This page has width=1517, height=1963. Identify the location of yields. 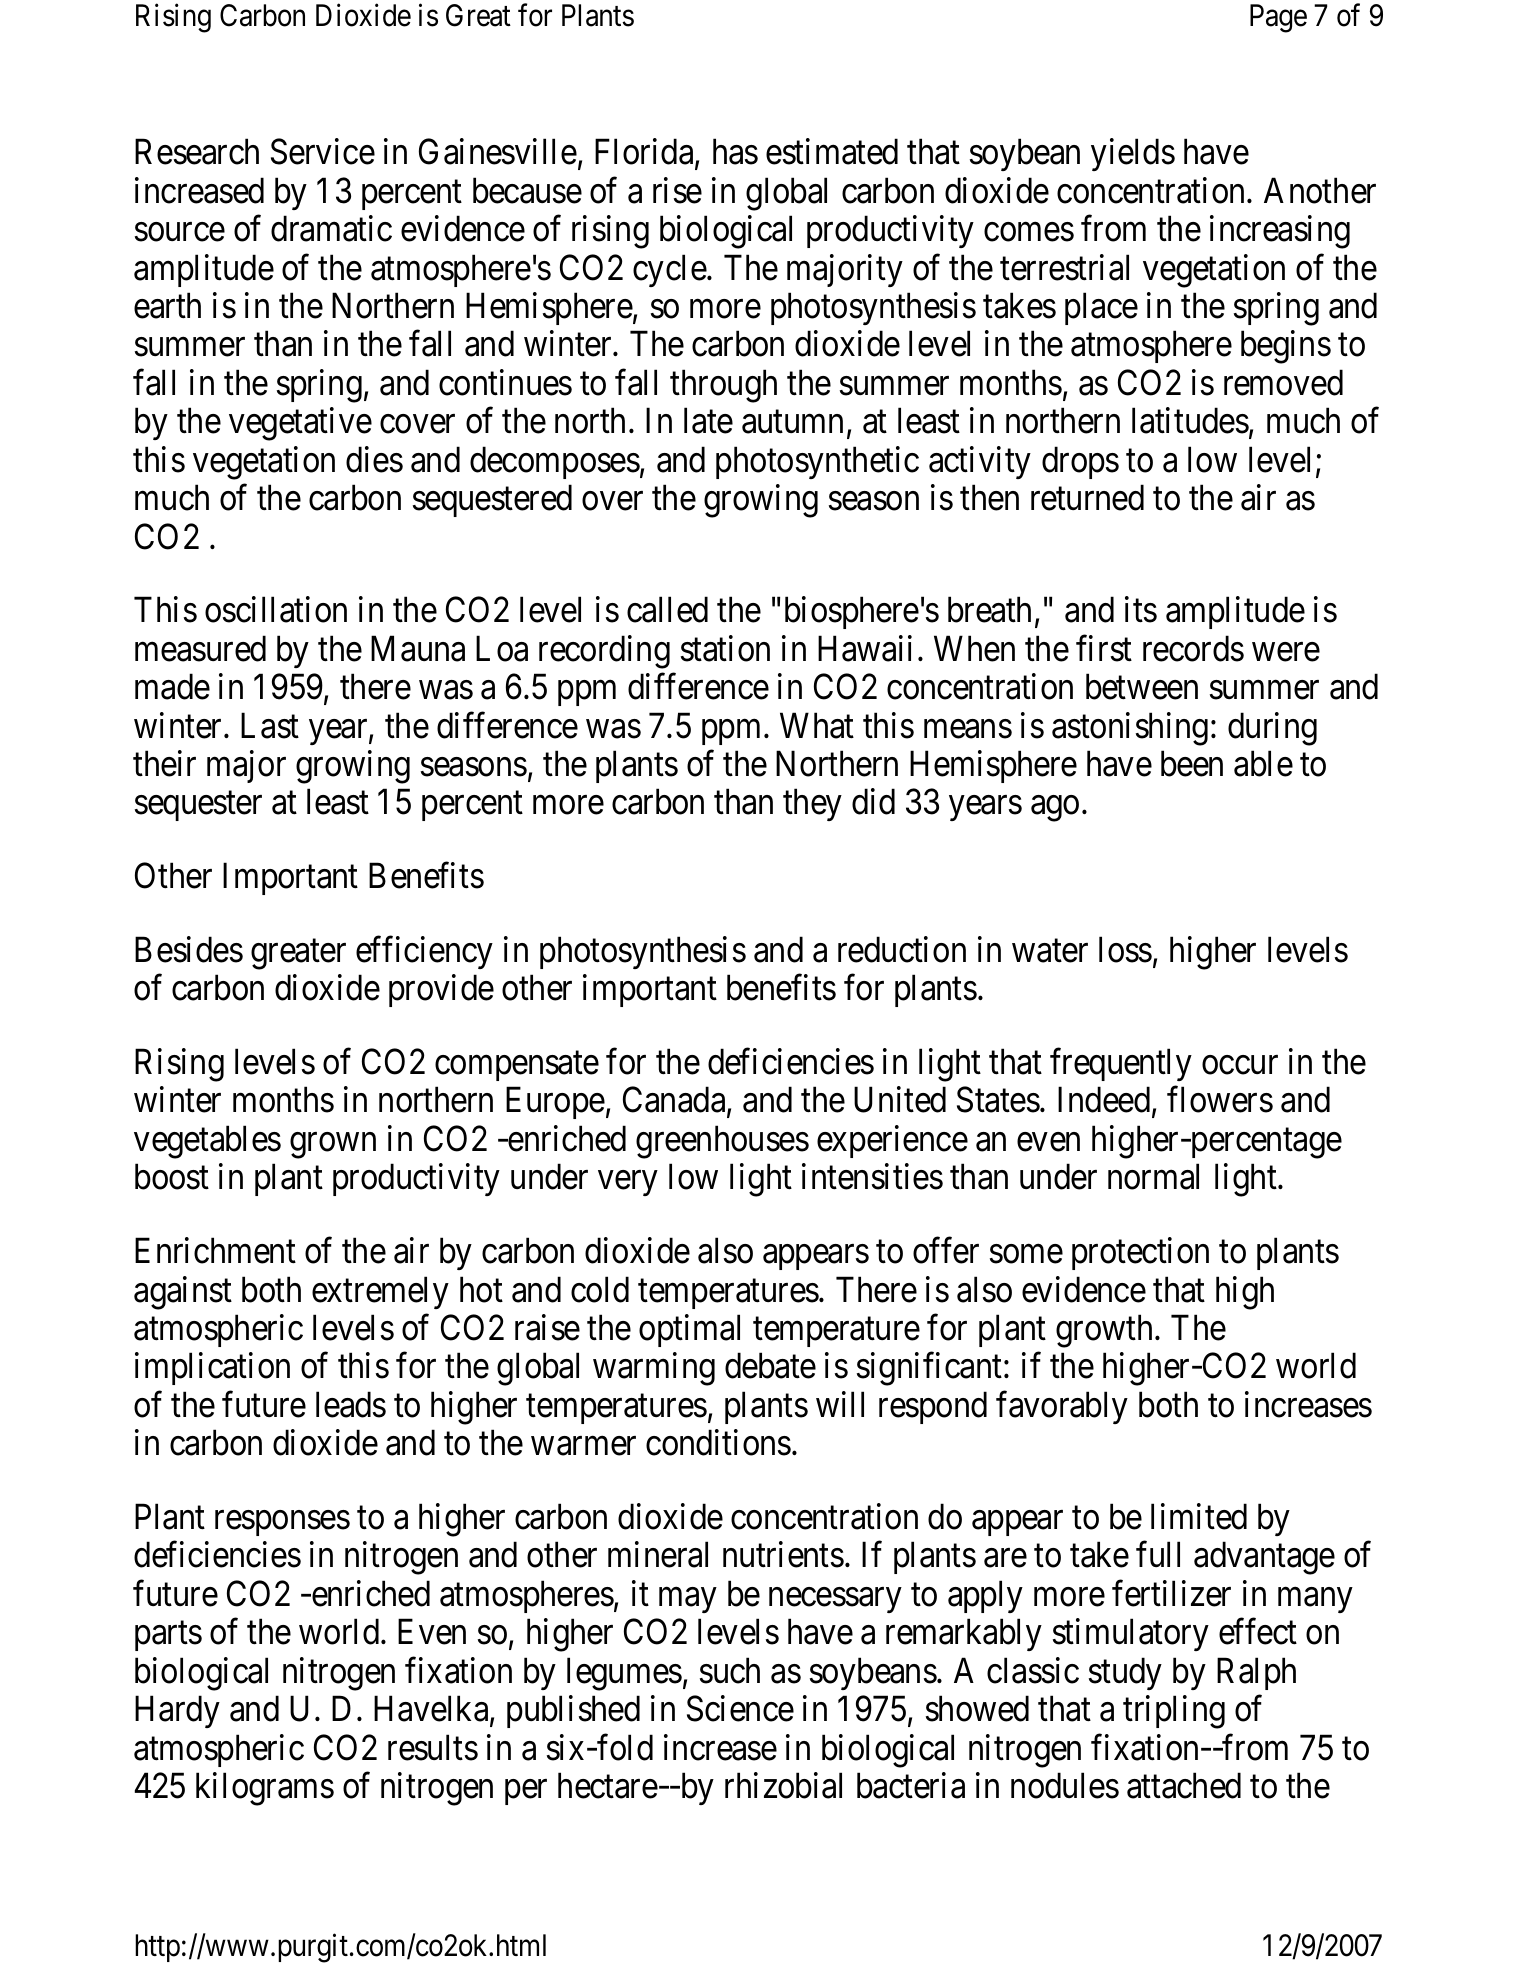
(1133, 155).
